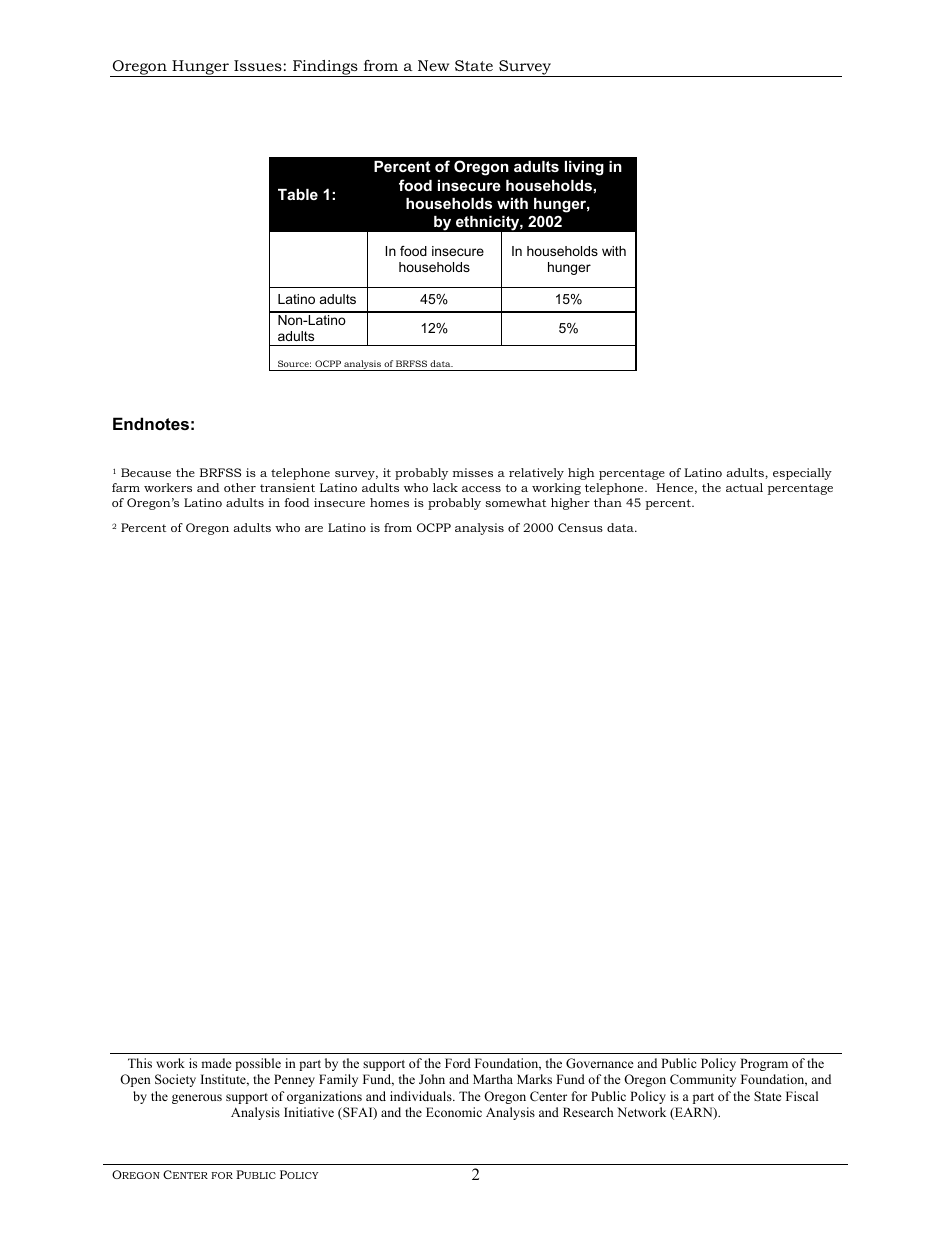 The height and width of the document is (1233, 952). What do you see at coordinates (433, 65) in the document?
I see `New` at bounding box center [433, 65].
